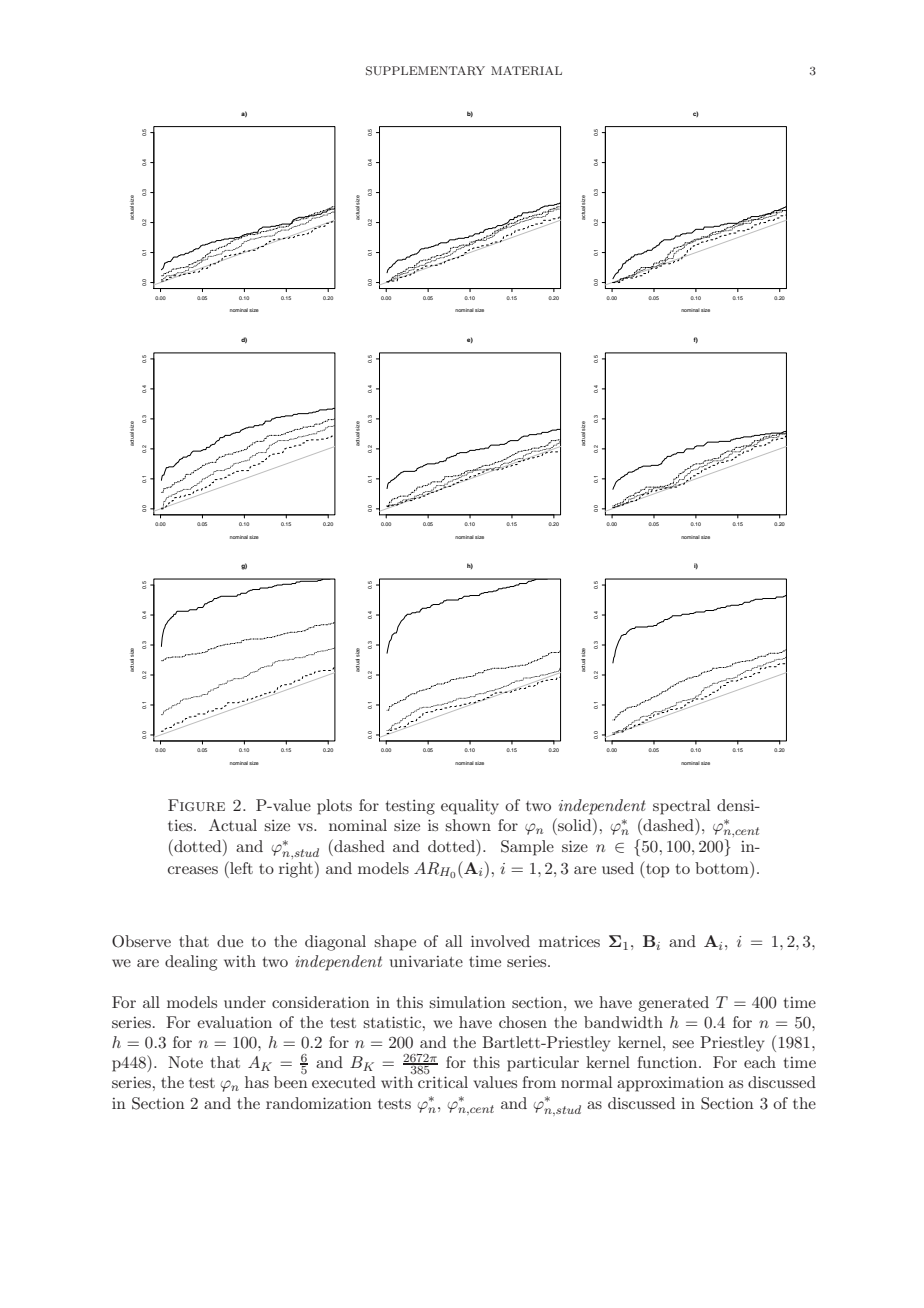 This screenshot has height=1308, width=924. Describe the element at coordinates (185, 1062) in the screenshot. I see `Note` at that location.
